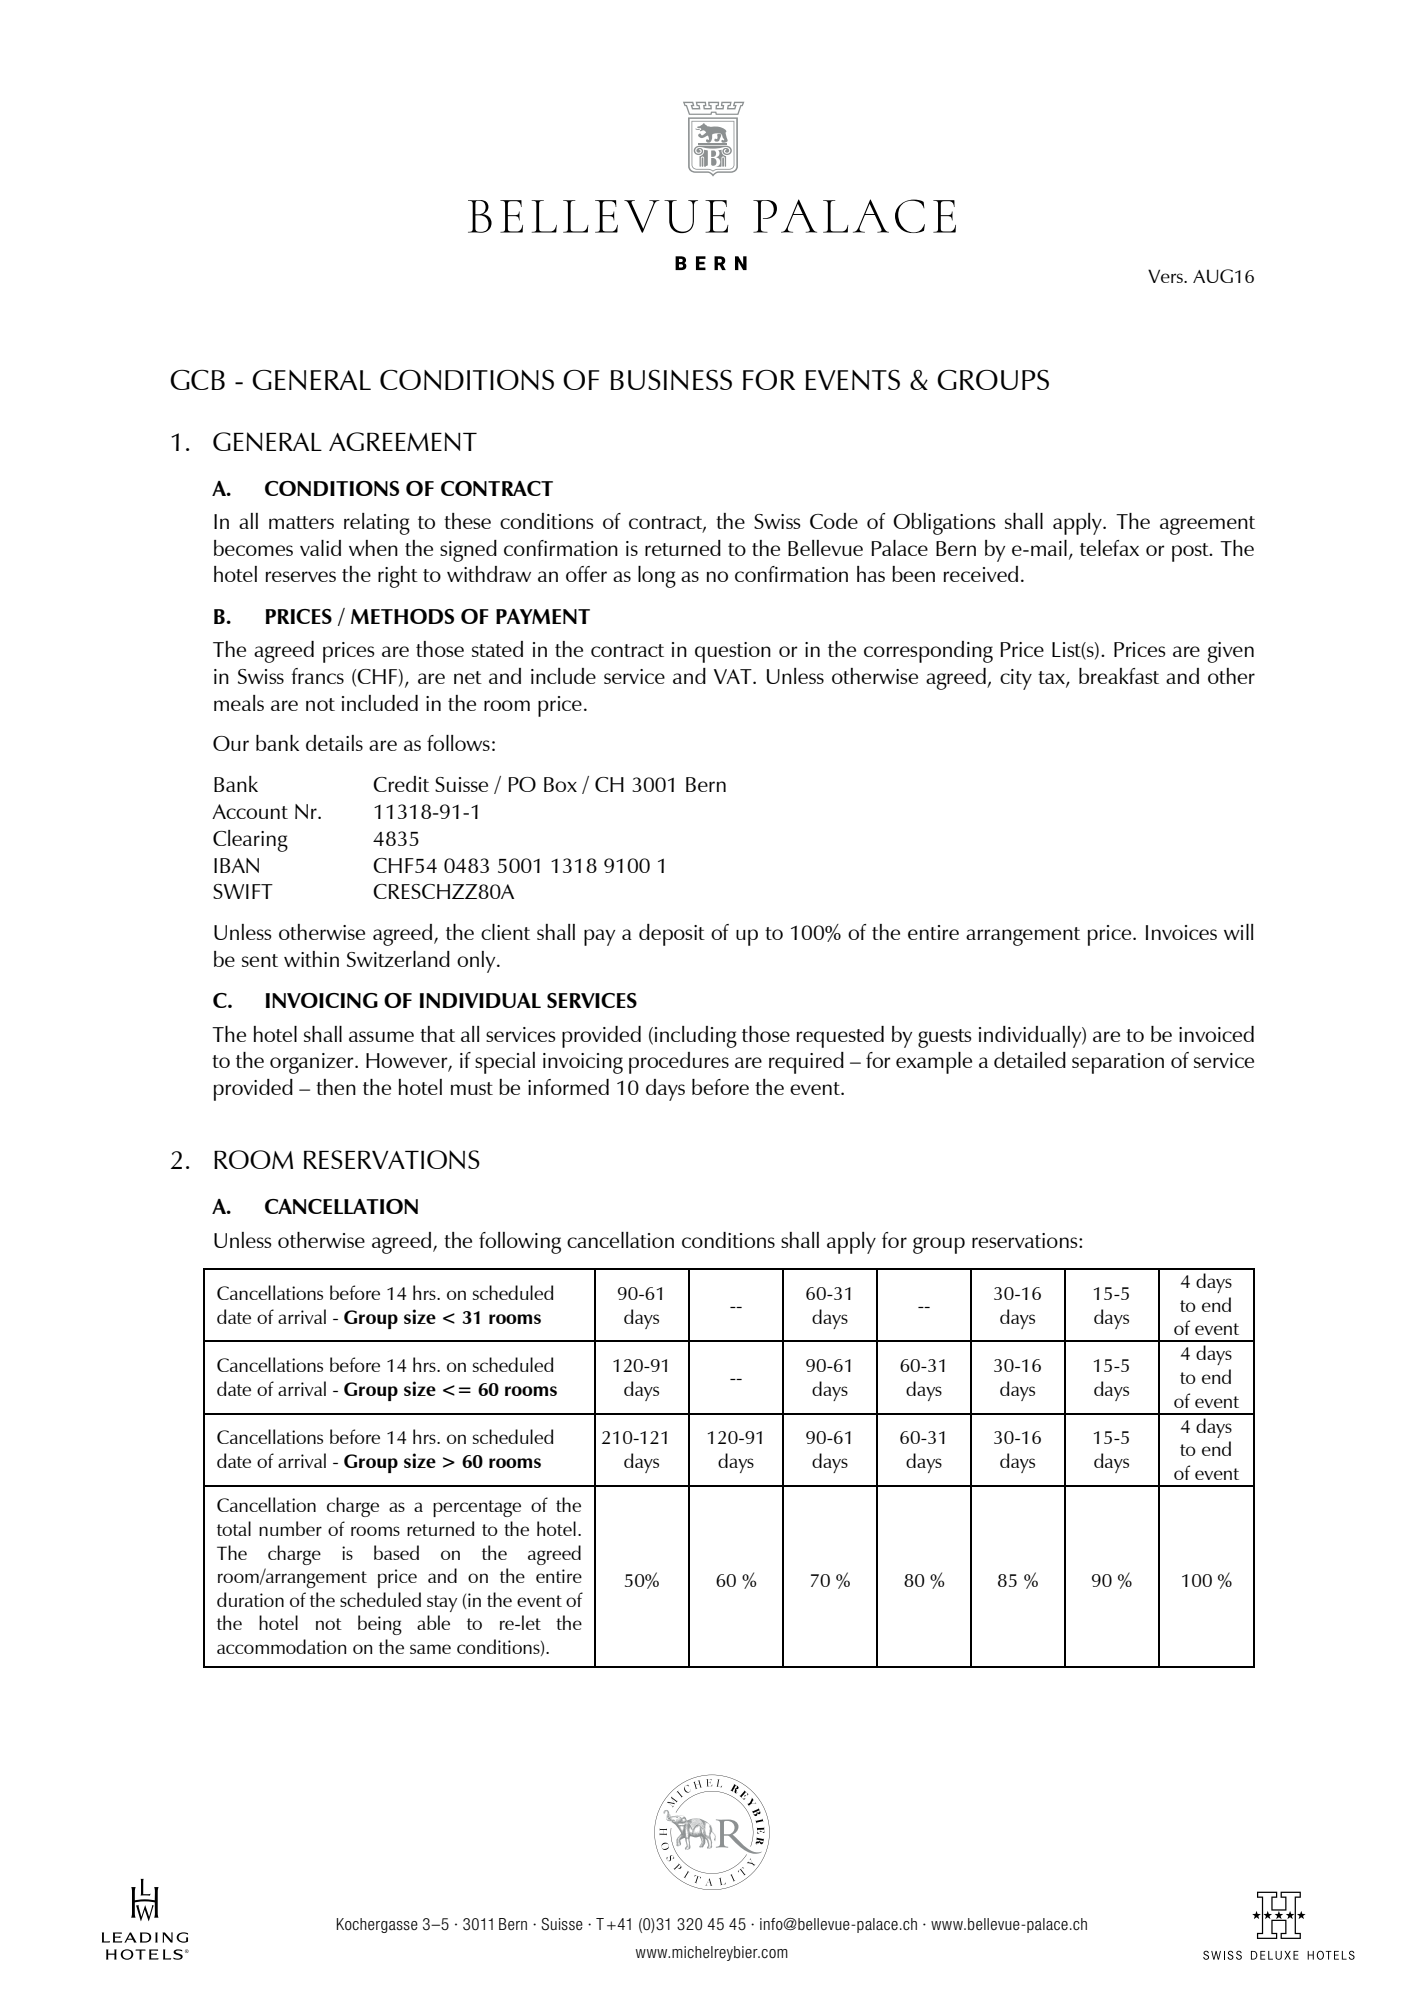 The height and width of the image is (2014, 1424). I want to click on question, so click(733, 652).
